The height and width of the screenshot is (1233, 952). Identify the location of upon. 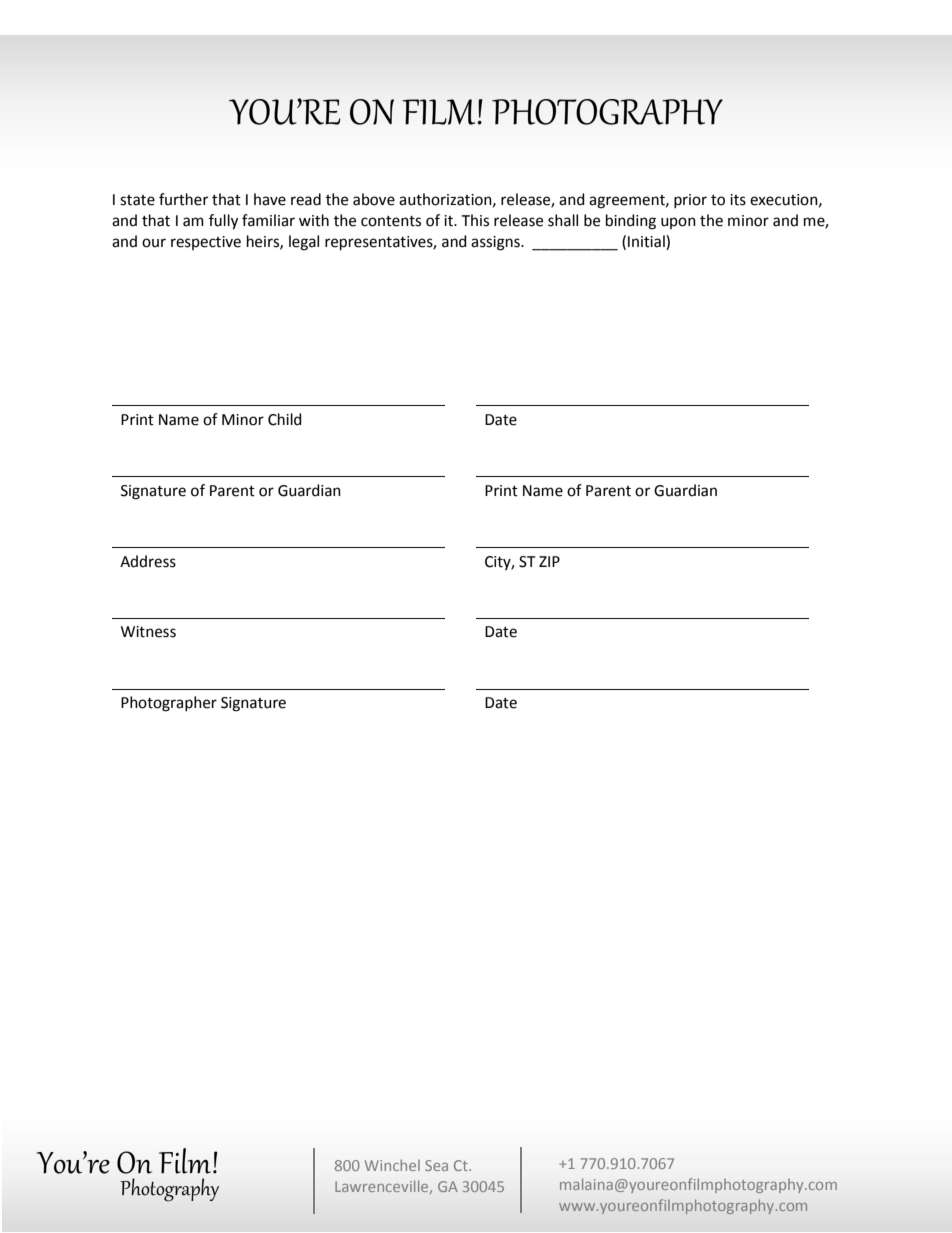
(678, 223).
